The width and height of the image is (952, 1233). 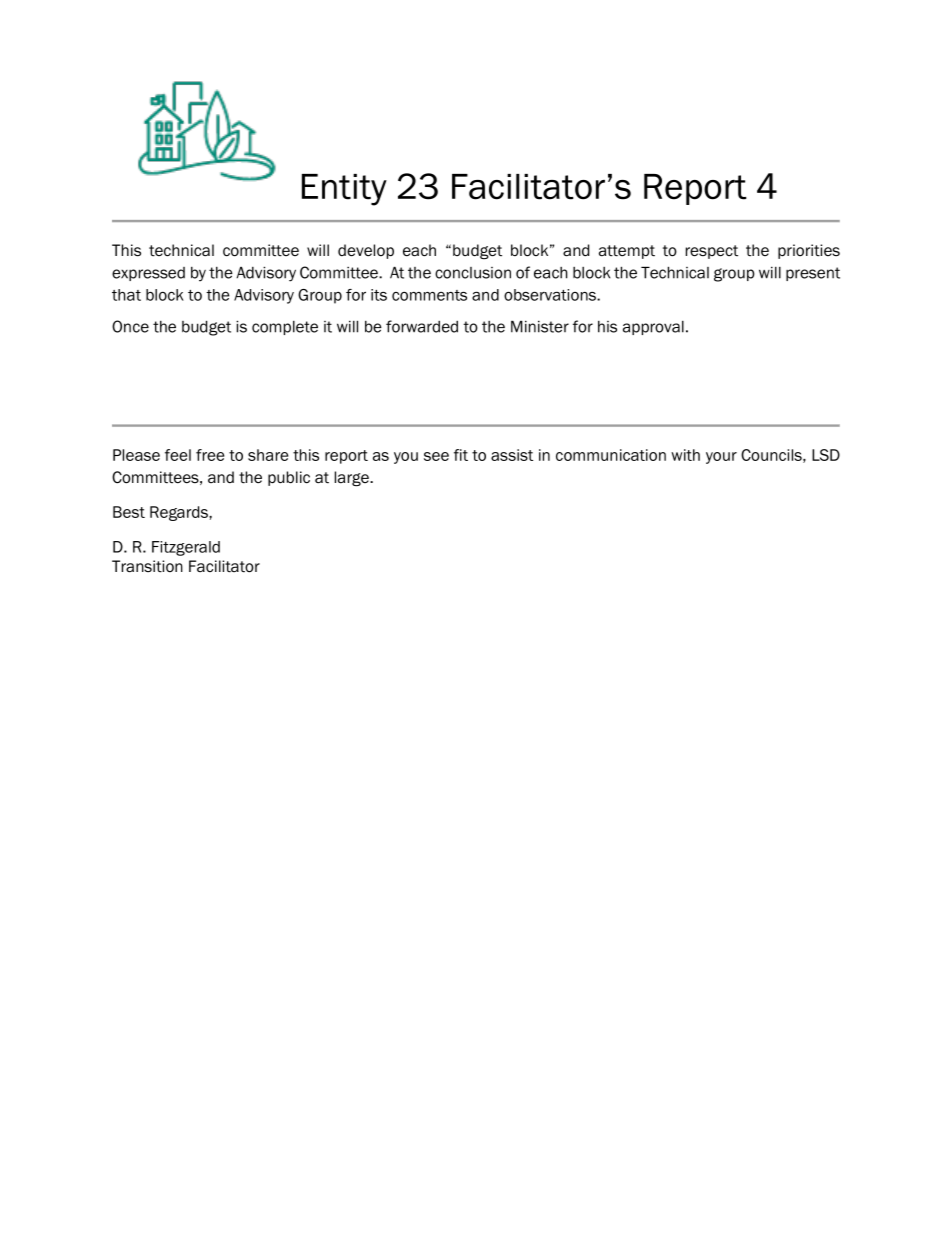 What do you see at coordinates (285, 328) in the image?
I see `complete` at bounding box center [285, 328].
